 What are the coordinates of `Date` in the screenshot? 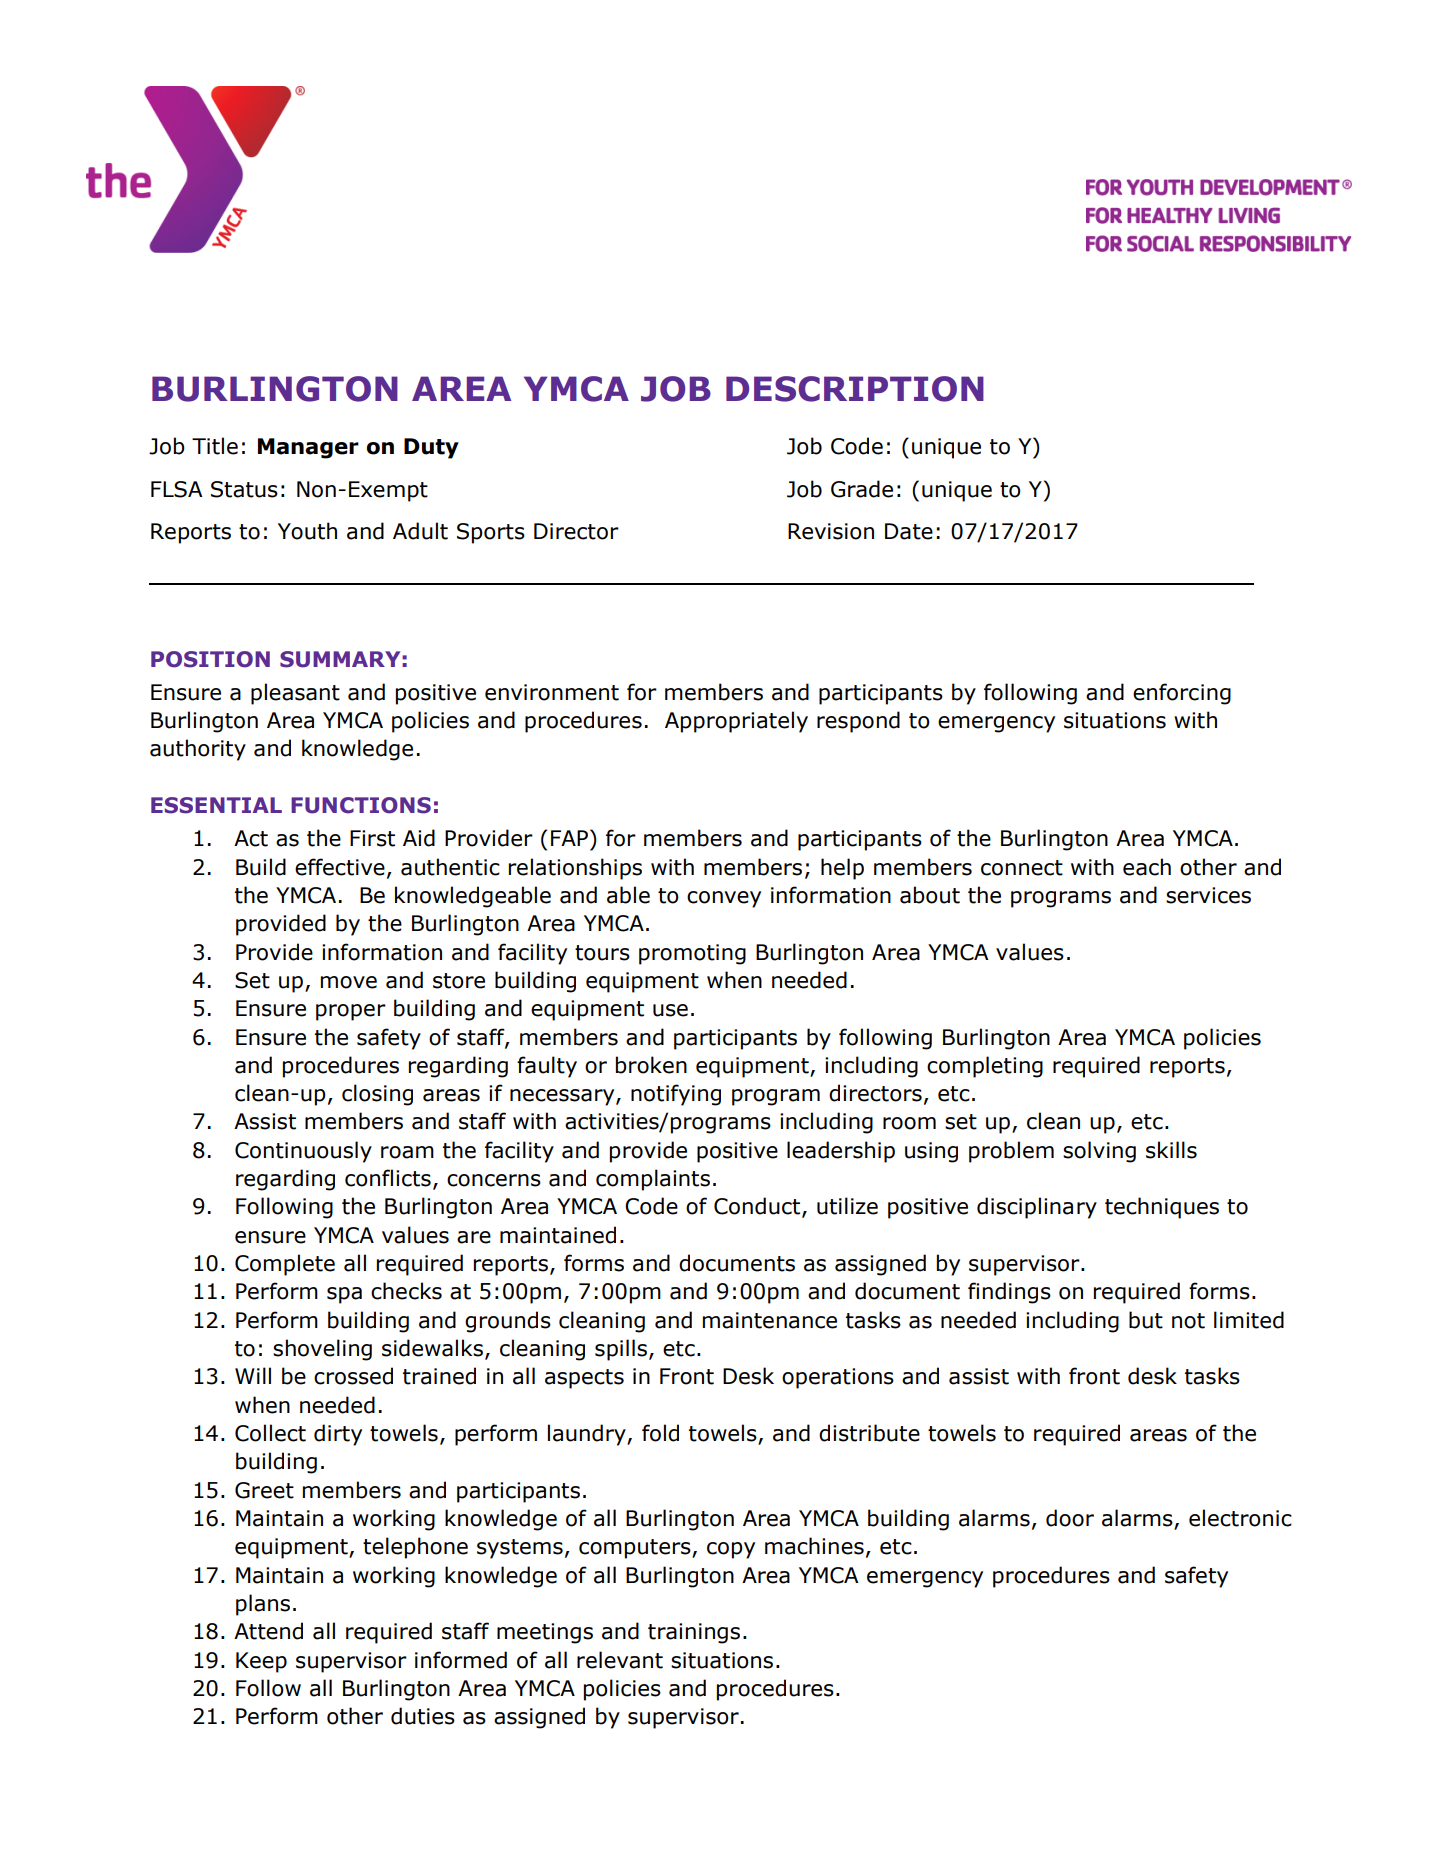 It's located at (909, 531).
